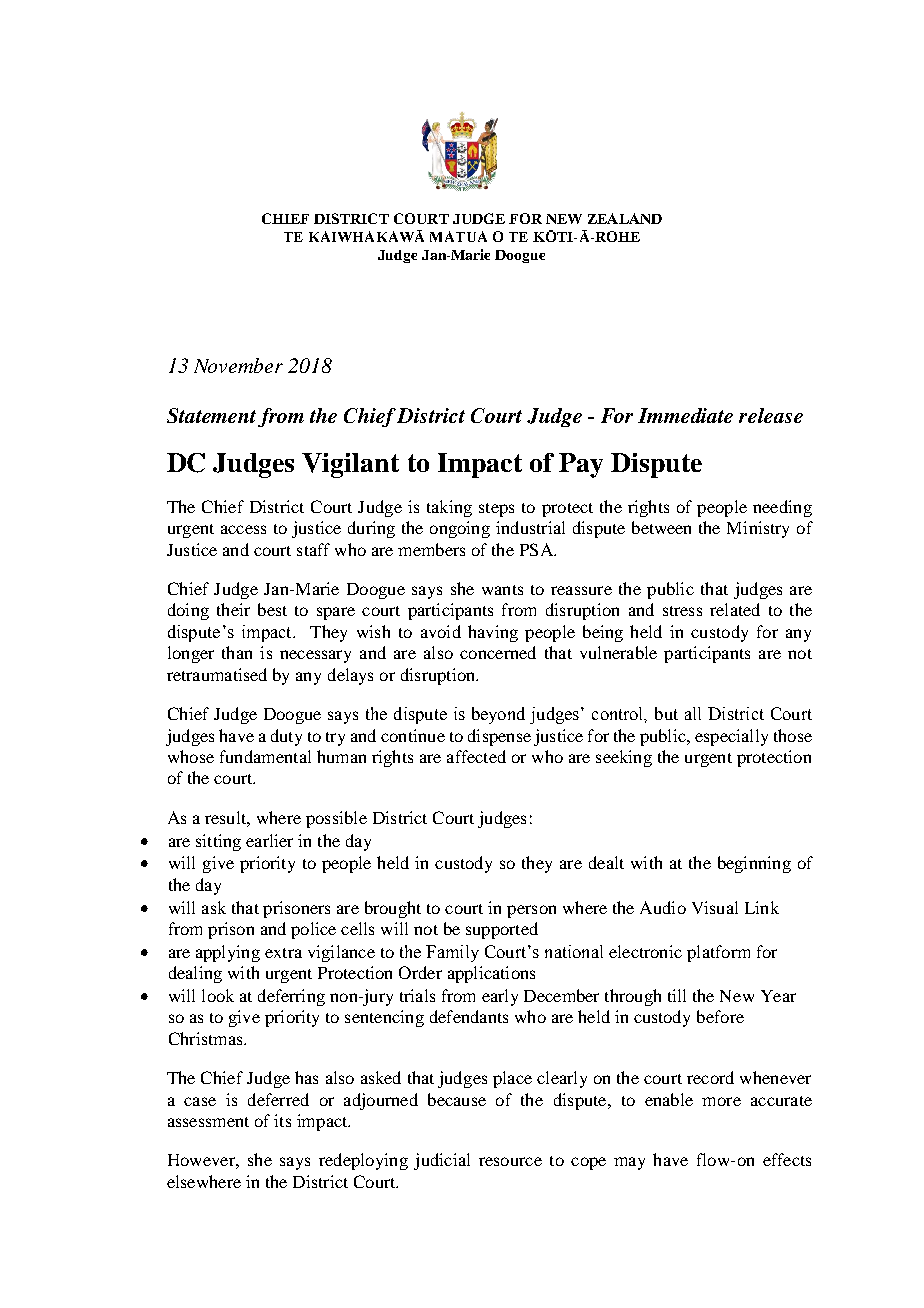 This image has height=1308, width=924. Describe the element at coordinates (625, 218) in the image. I see `ZEALAND` at that location.
